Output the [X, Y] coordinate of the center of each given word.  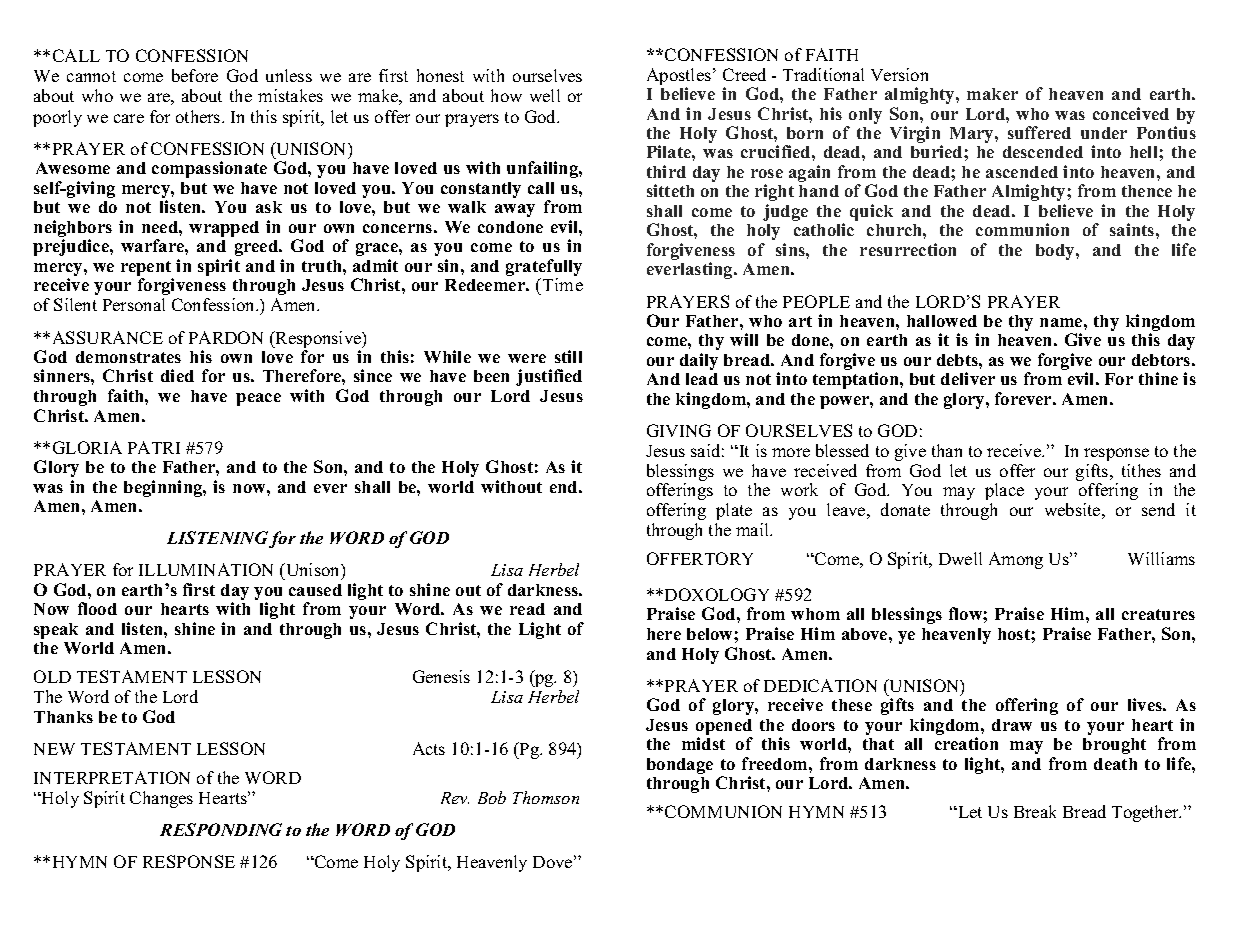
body [1056, 252]
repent [147, 270]
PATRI [154, 447]
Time [561, 286]
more [791, 452]
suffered [1039, 132]
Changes [161, 799]
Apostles [679, 76]
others [199, 116]
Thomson [546, 797]
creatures [1158, 614]
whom [815, 614]
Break [1035, 811]
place [1004, 491]
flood [97, 608]
